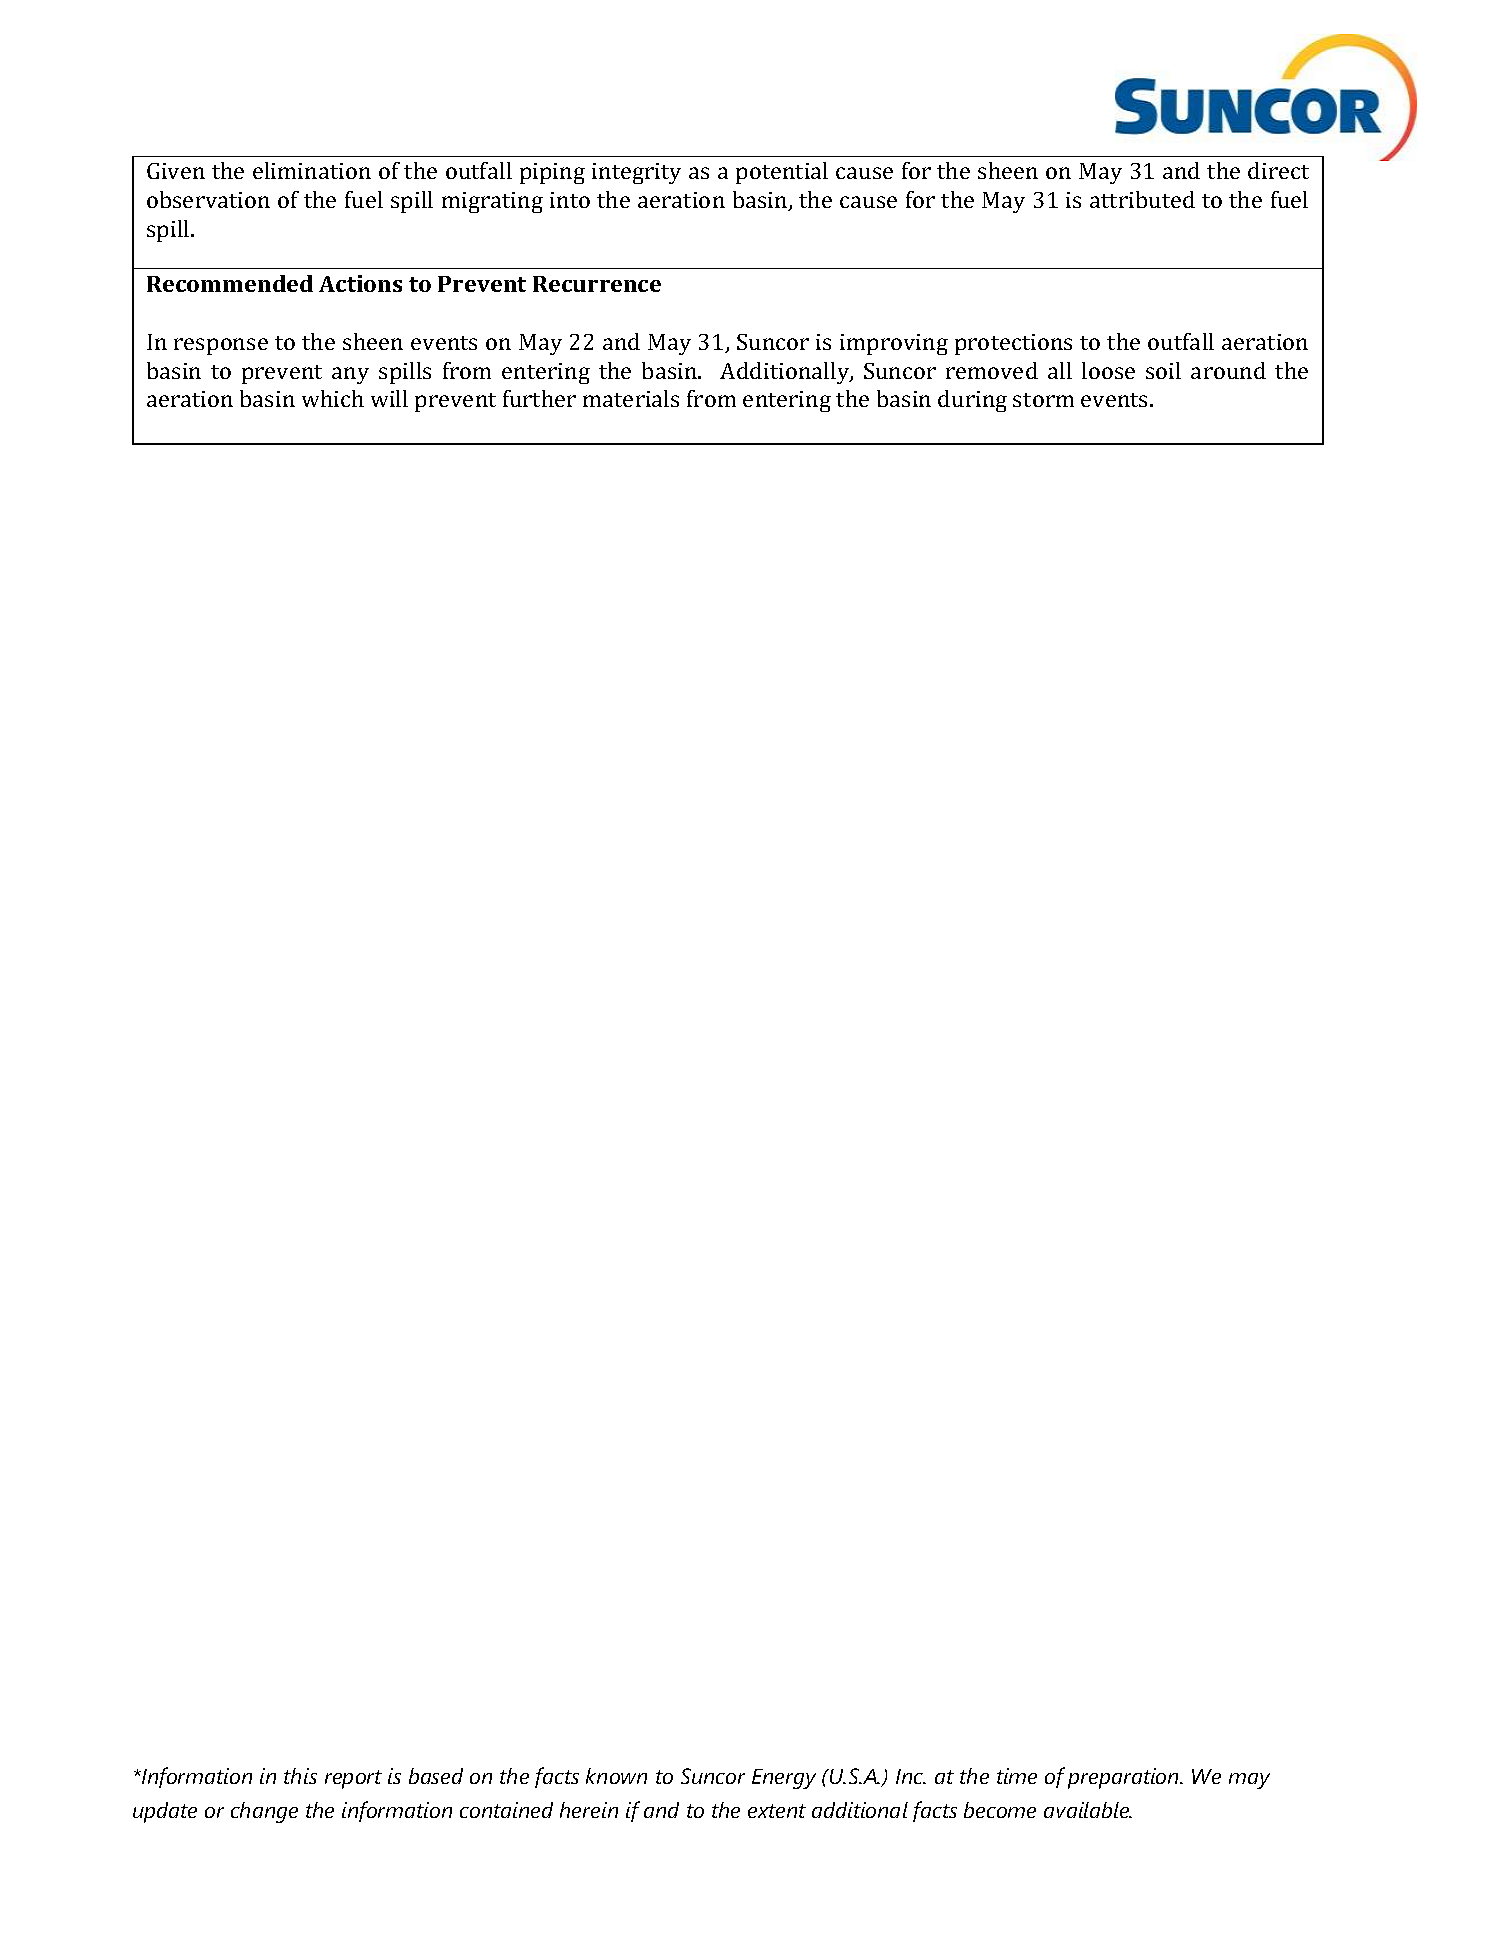 This screenshot has height=1941, width=1500. Describe the element at coordinates (784, 1779) in the screenshot. I see `Energy` at that location.
